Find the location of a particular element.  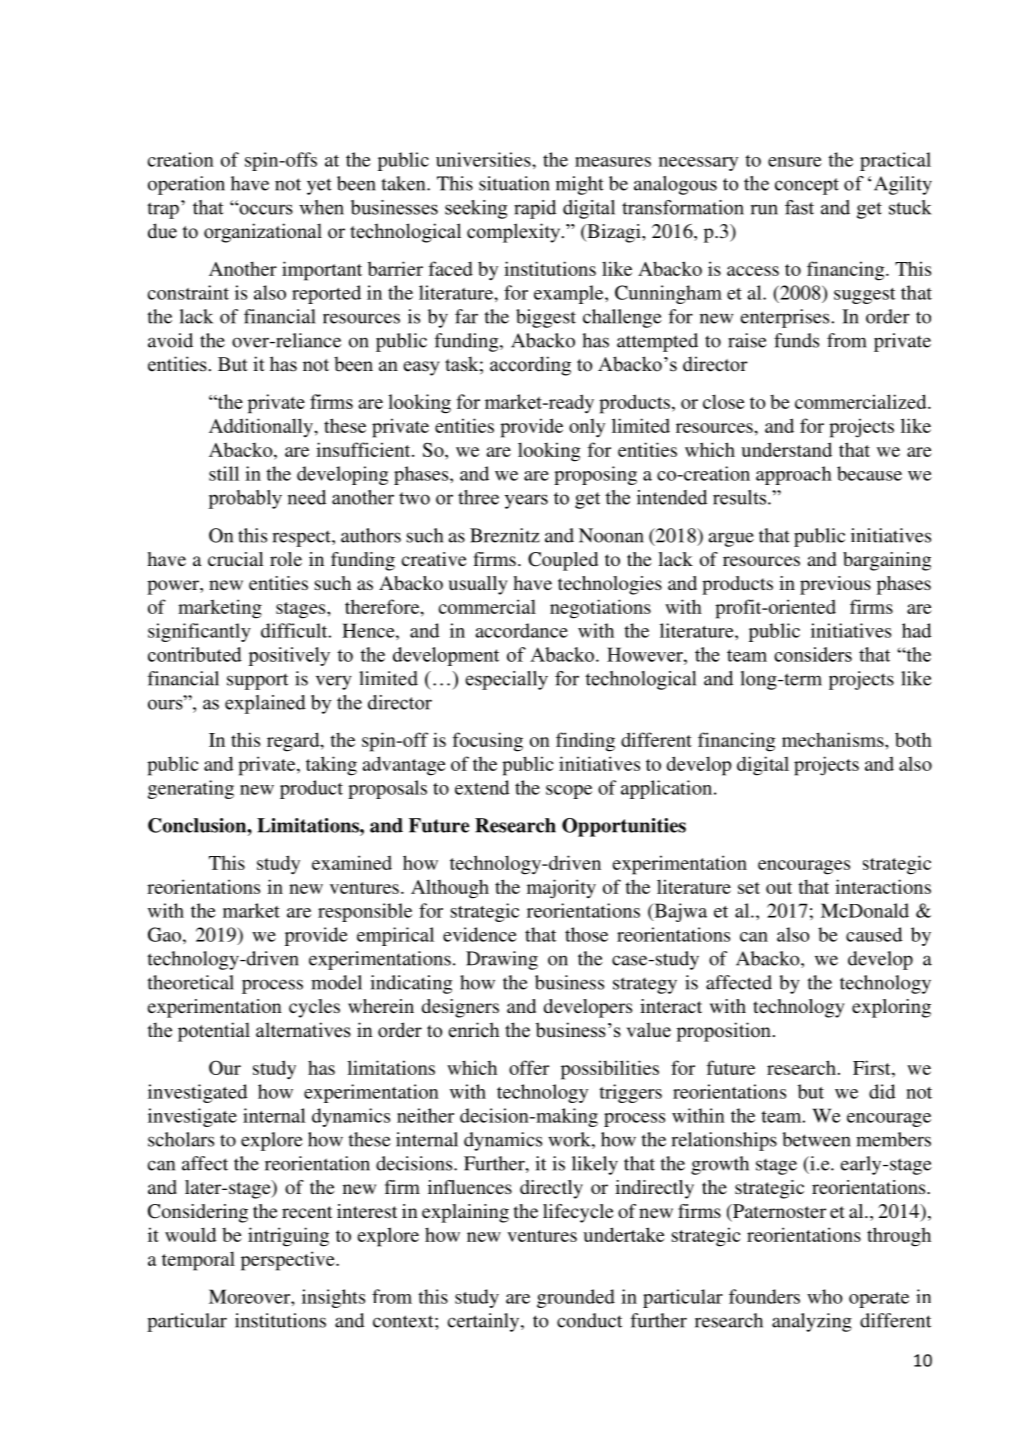

organizational is located at coordinates (263, 233).
